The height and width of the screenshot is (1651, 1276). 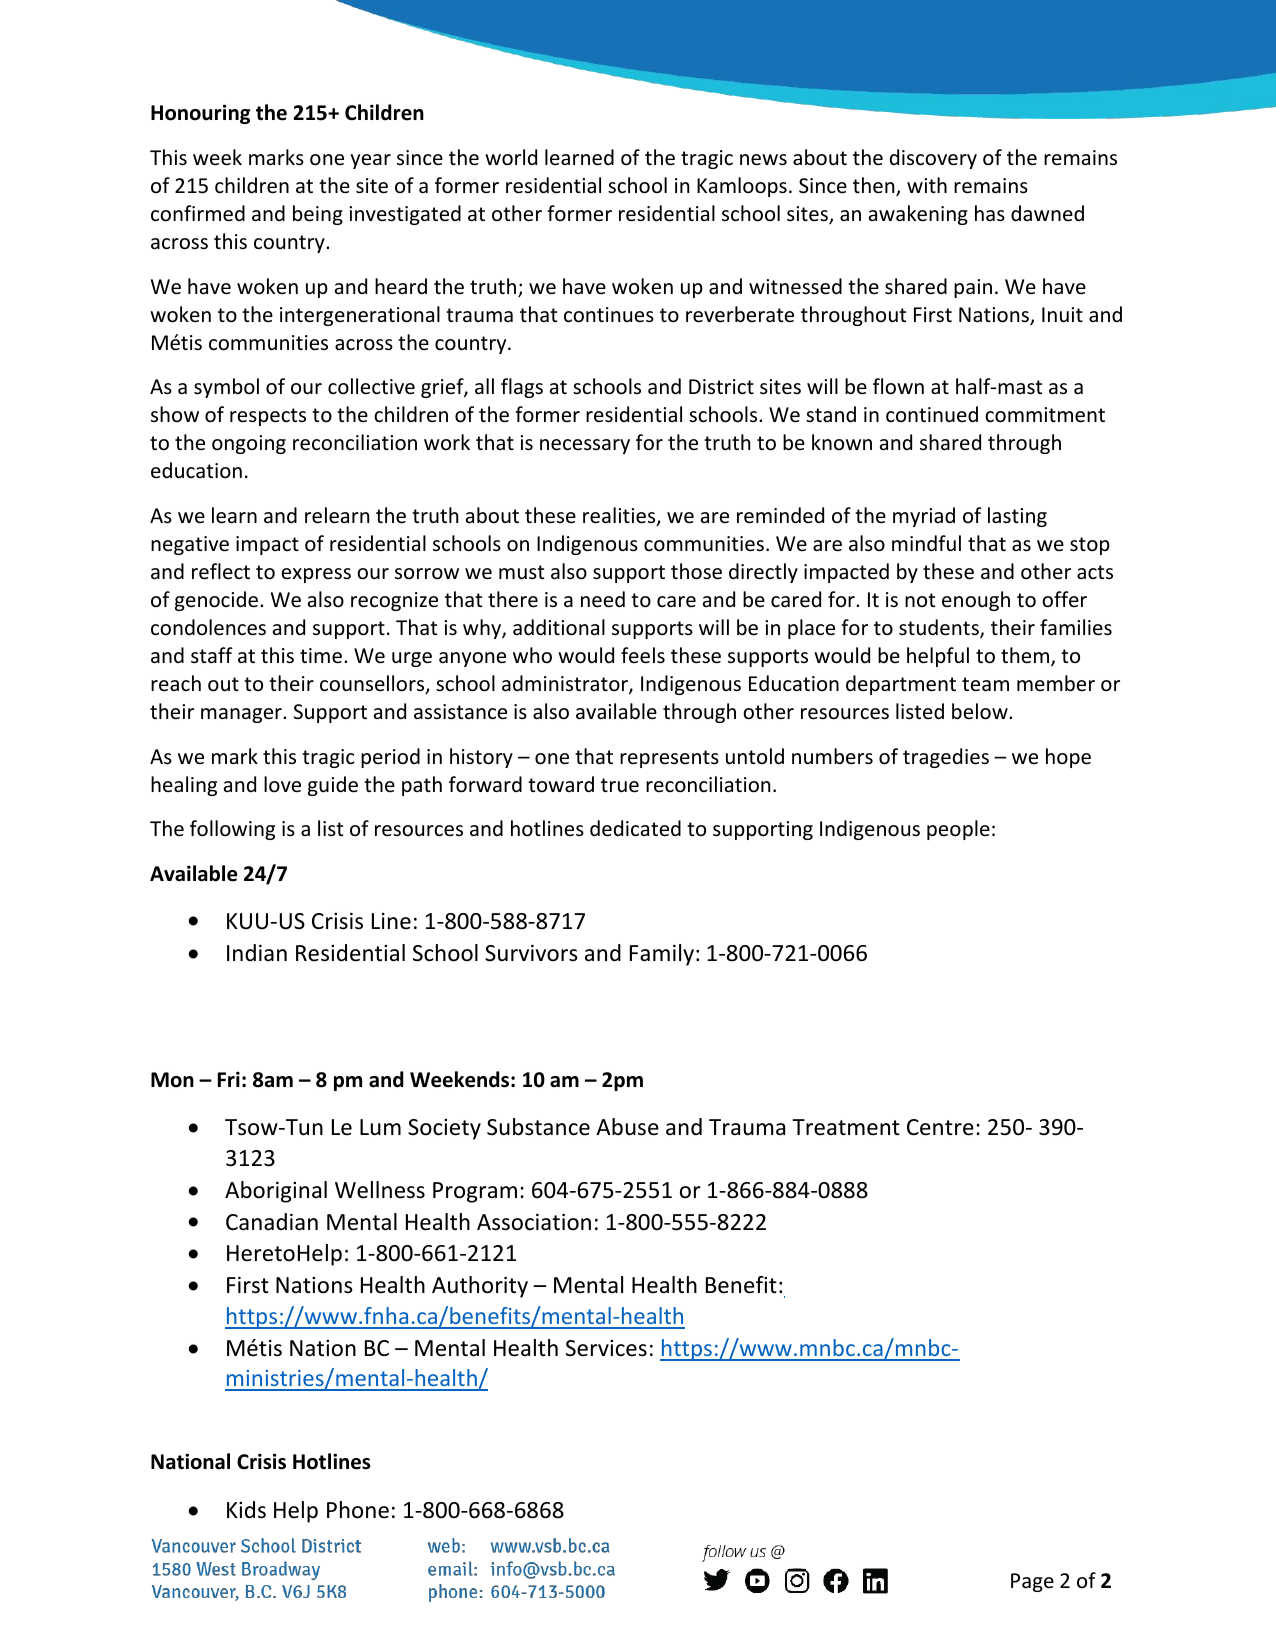 I want to click on Abuse, so click(x=627, y=1127).
